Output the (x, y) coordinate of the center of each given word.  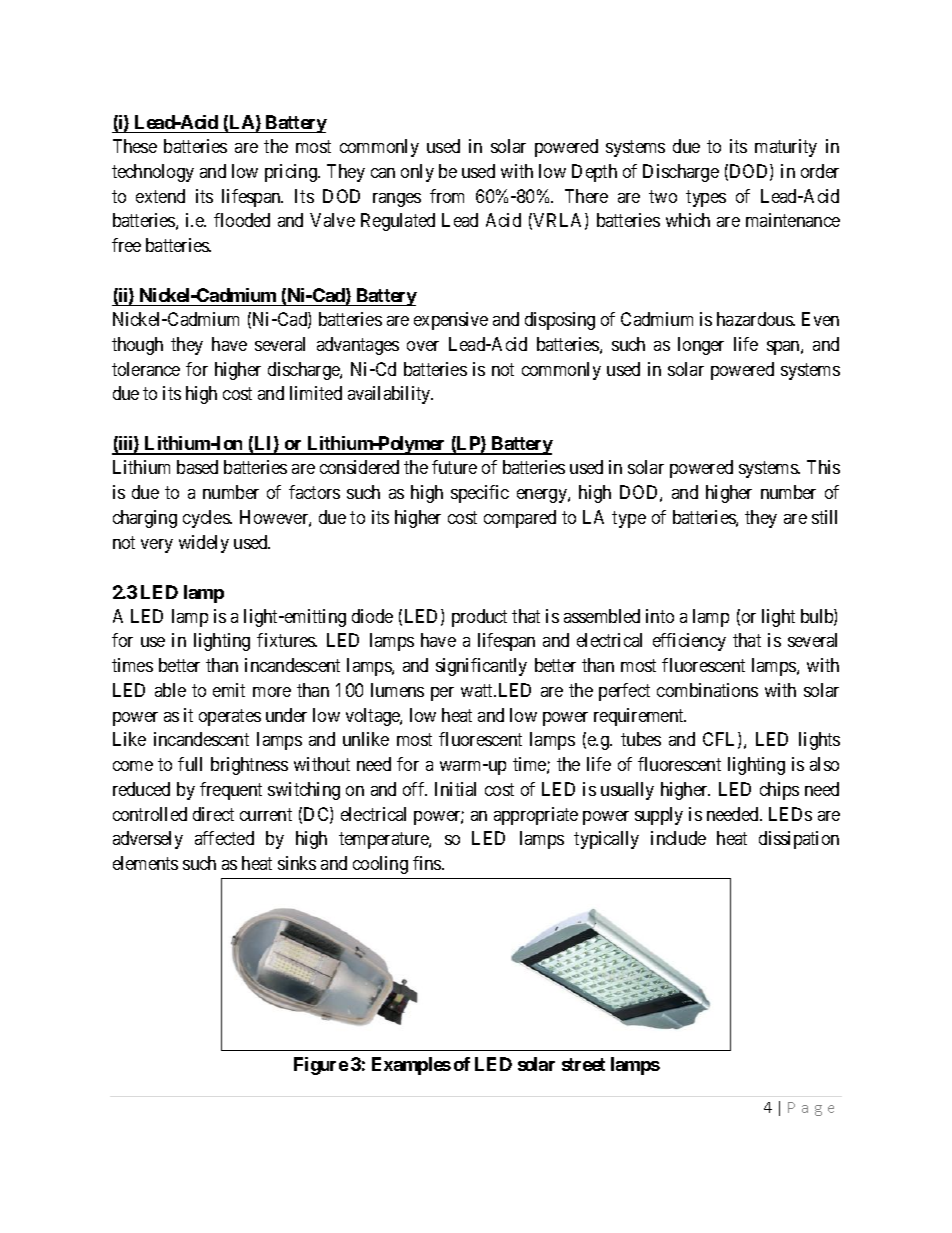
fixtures (286, 640)
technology (153, 173)
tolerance (146, 369)
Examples (411, 1066)
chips (779, 791)
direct (213, 814)
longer (701, 346)
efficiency (689, 642)
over (423, 346)
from (447, 196)
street (583, 1064)
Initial (455, 789)
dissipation (799, 840)
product (479, 618)
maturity (786, 148)
